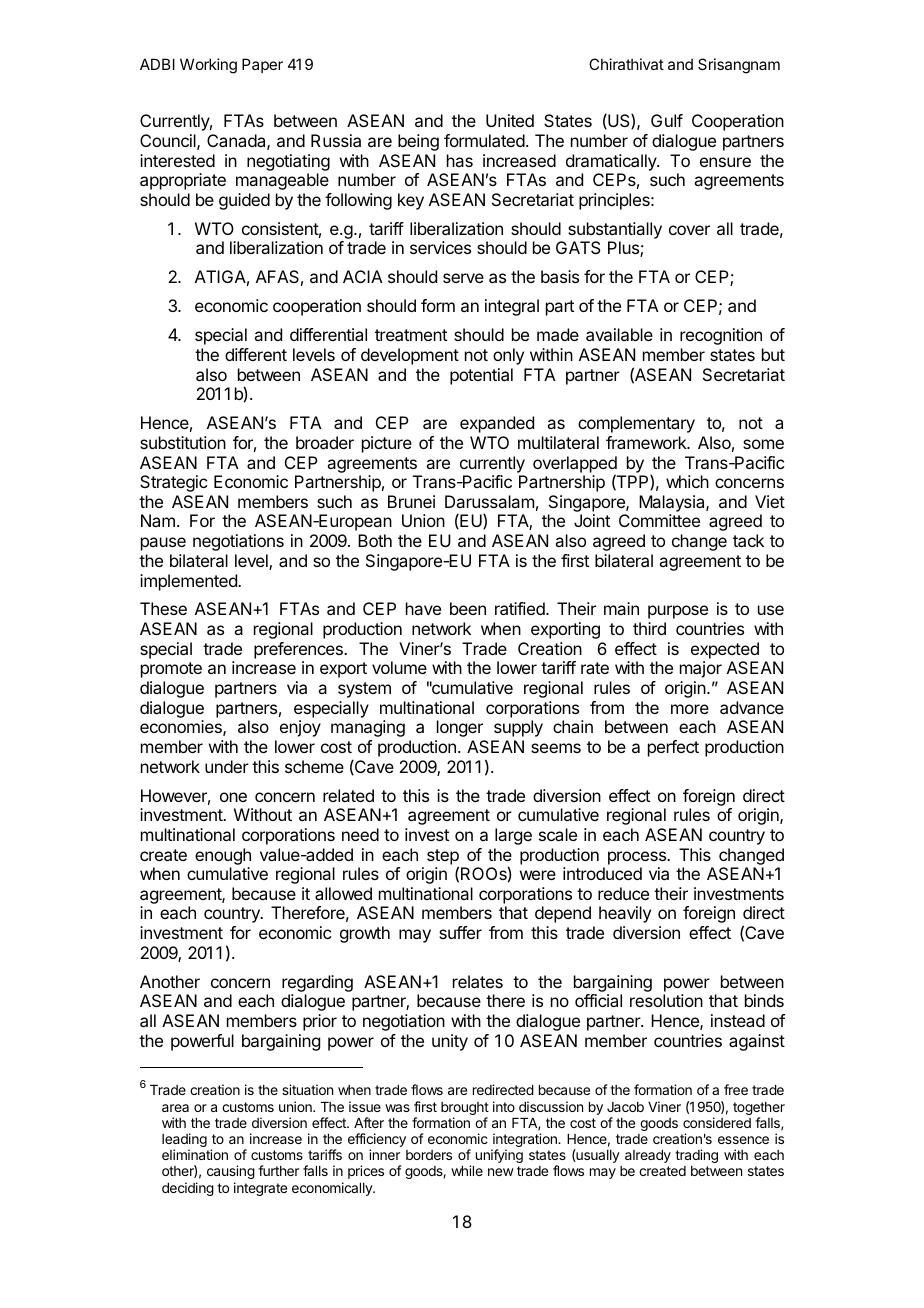  Describe the element at coordinates (262, 65) in the screenshot. I see `Paper` at that location.
